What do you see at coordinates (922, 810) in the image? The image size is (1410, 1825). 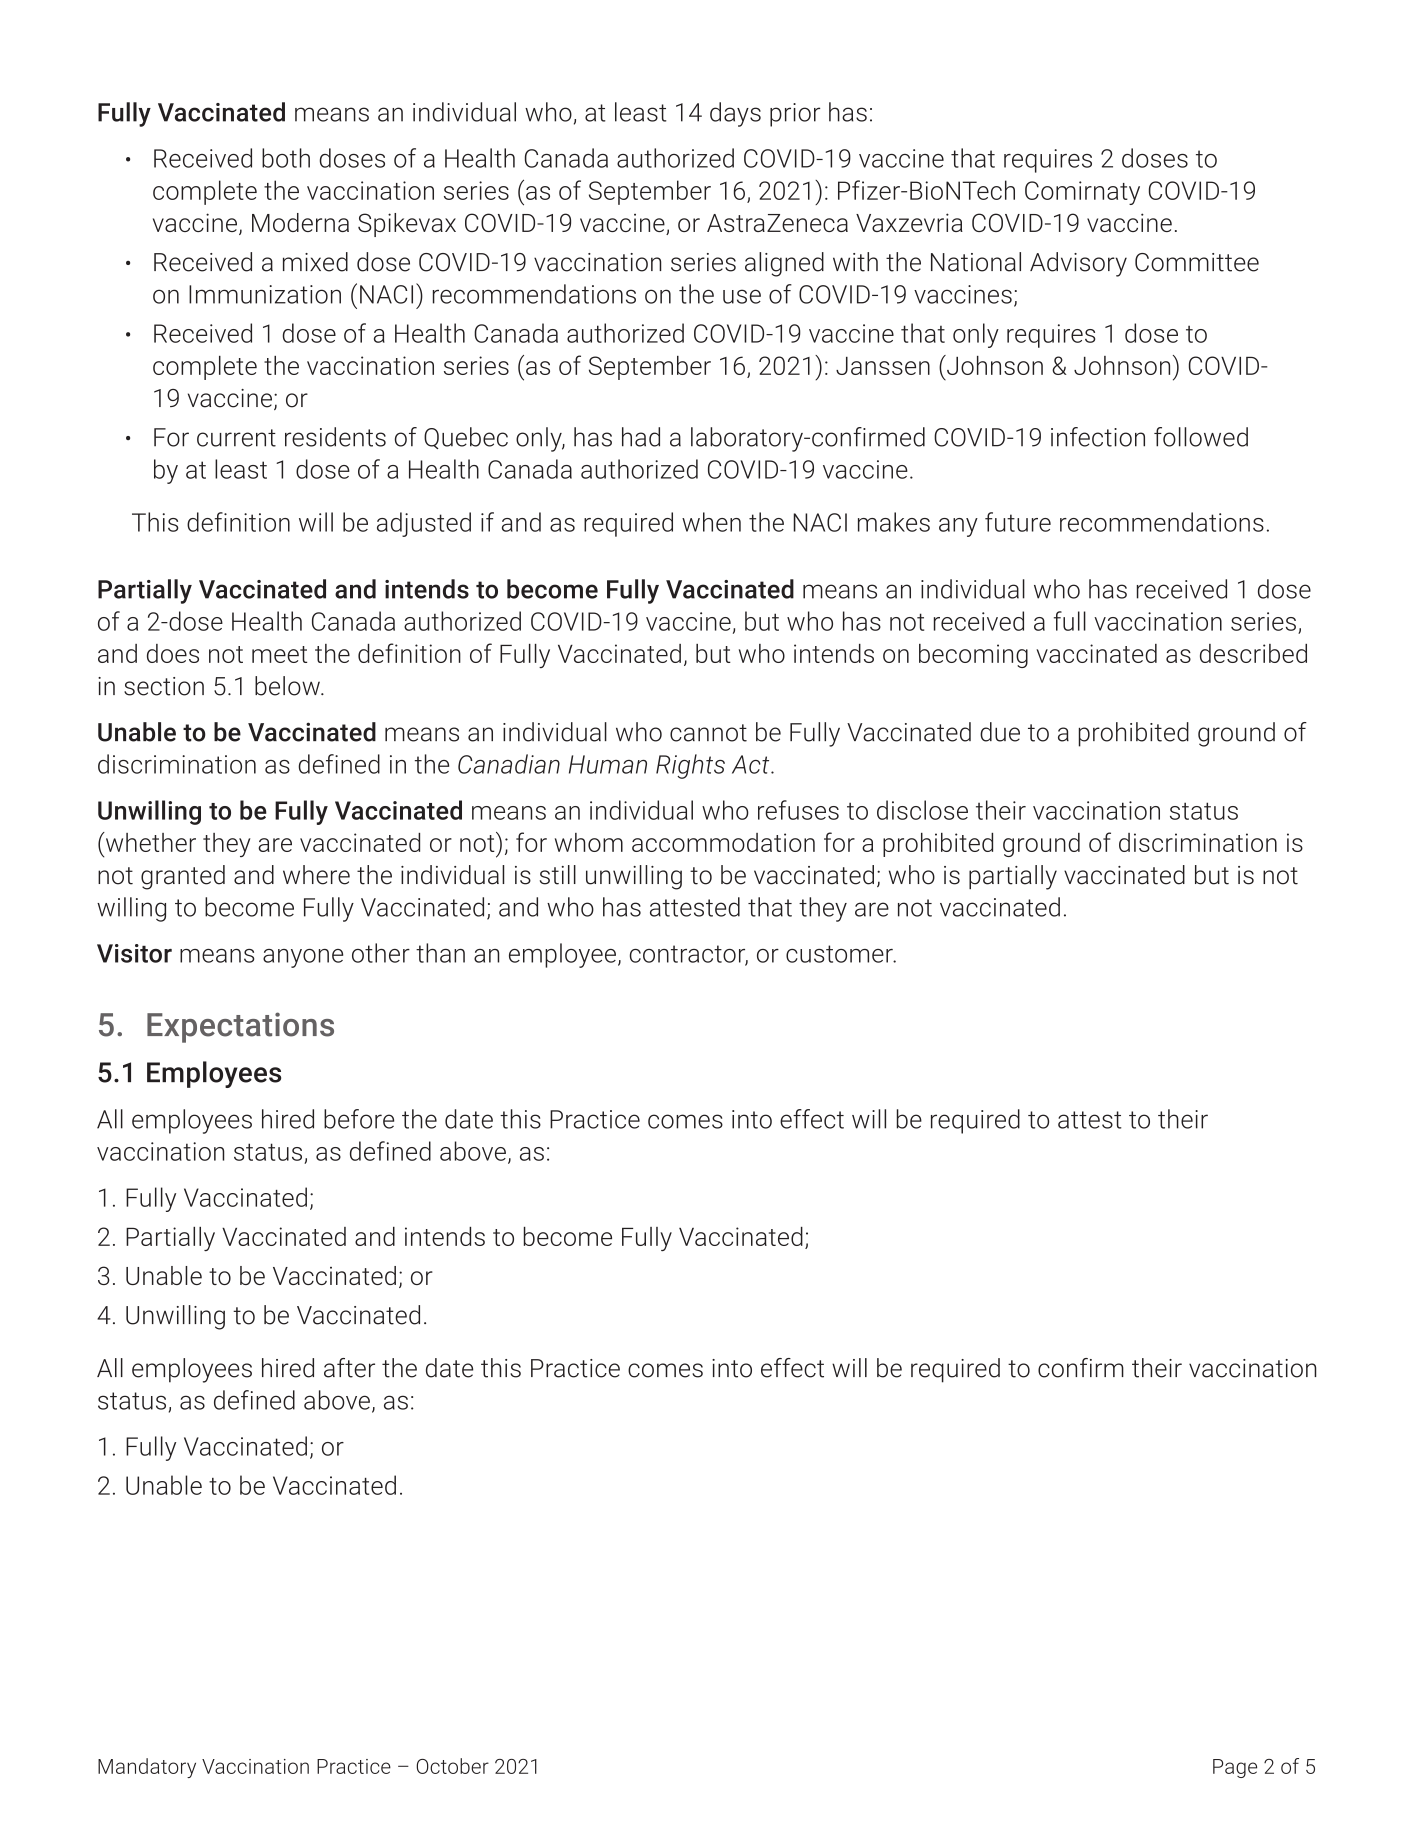 I see `disclose` at bounding box center [922, 810].
